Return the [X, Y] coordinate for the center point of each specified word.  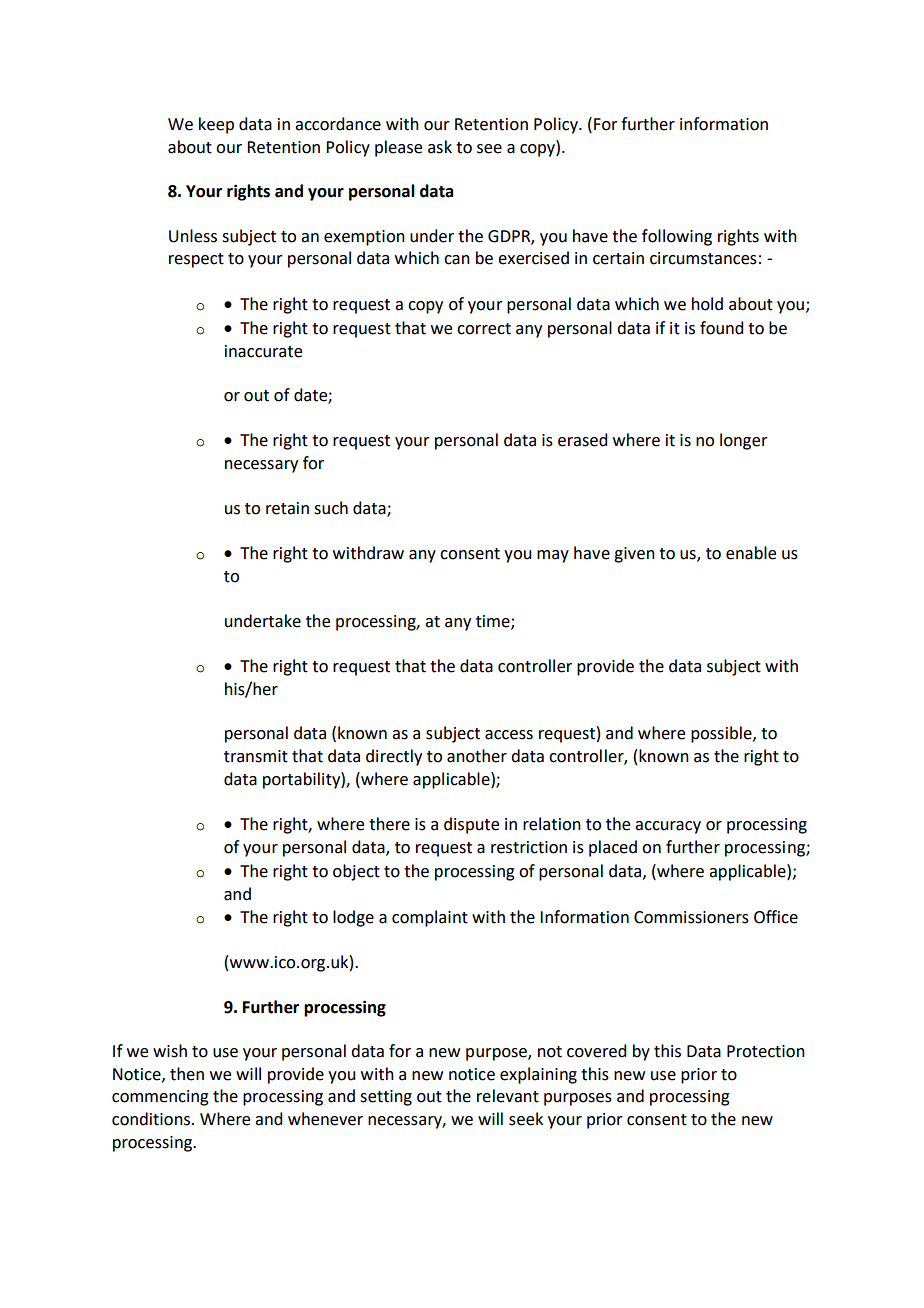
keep [216, 125]
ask [440, 147]
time [494, 622]
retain [287, 508]
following [677, 237]
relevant [508, 1096]
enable [751, 553]
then [187, 1074]
